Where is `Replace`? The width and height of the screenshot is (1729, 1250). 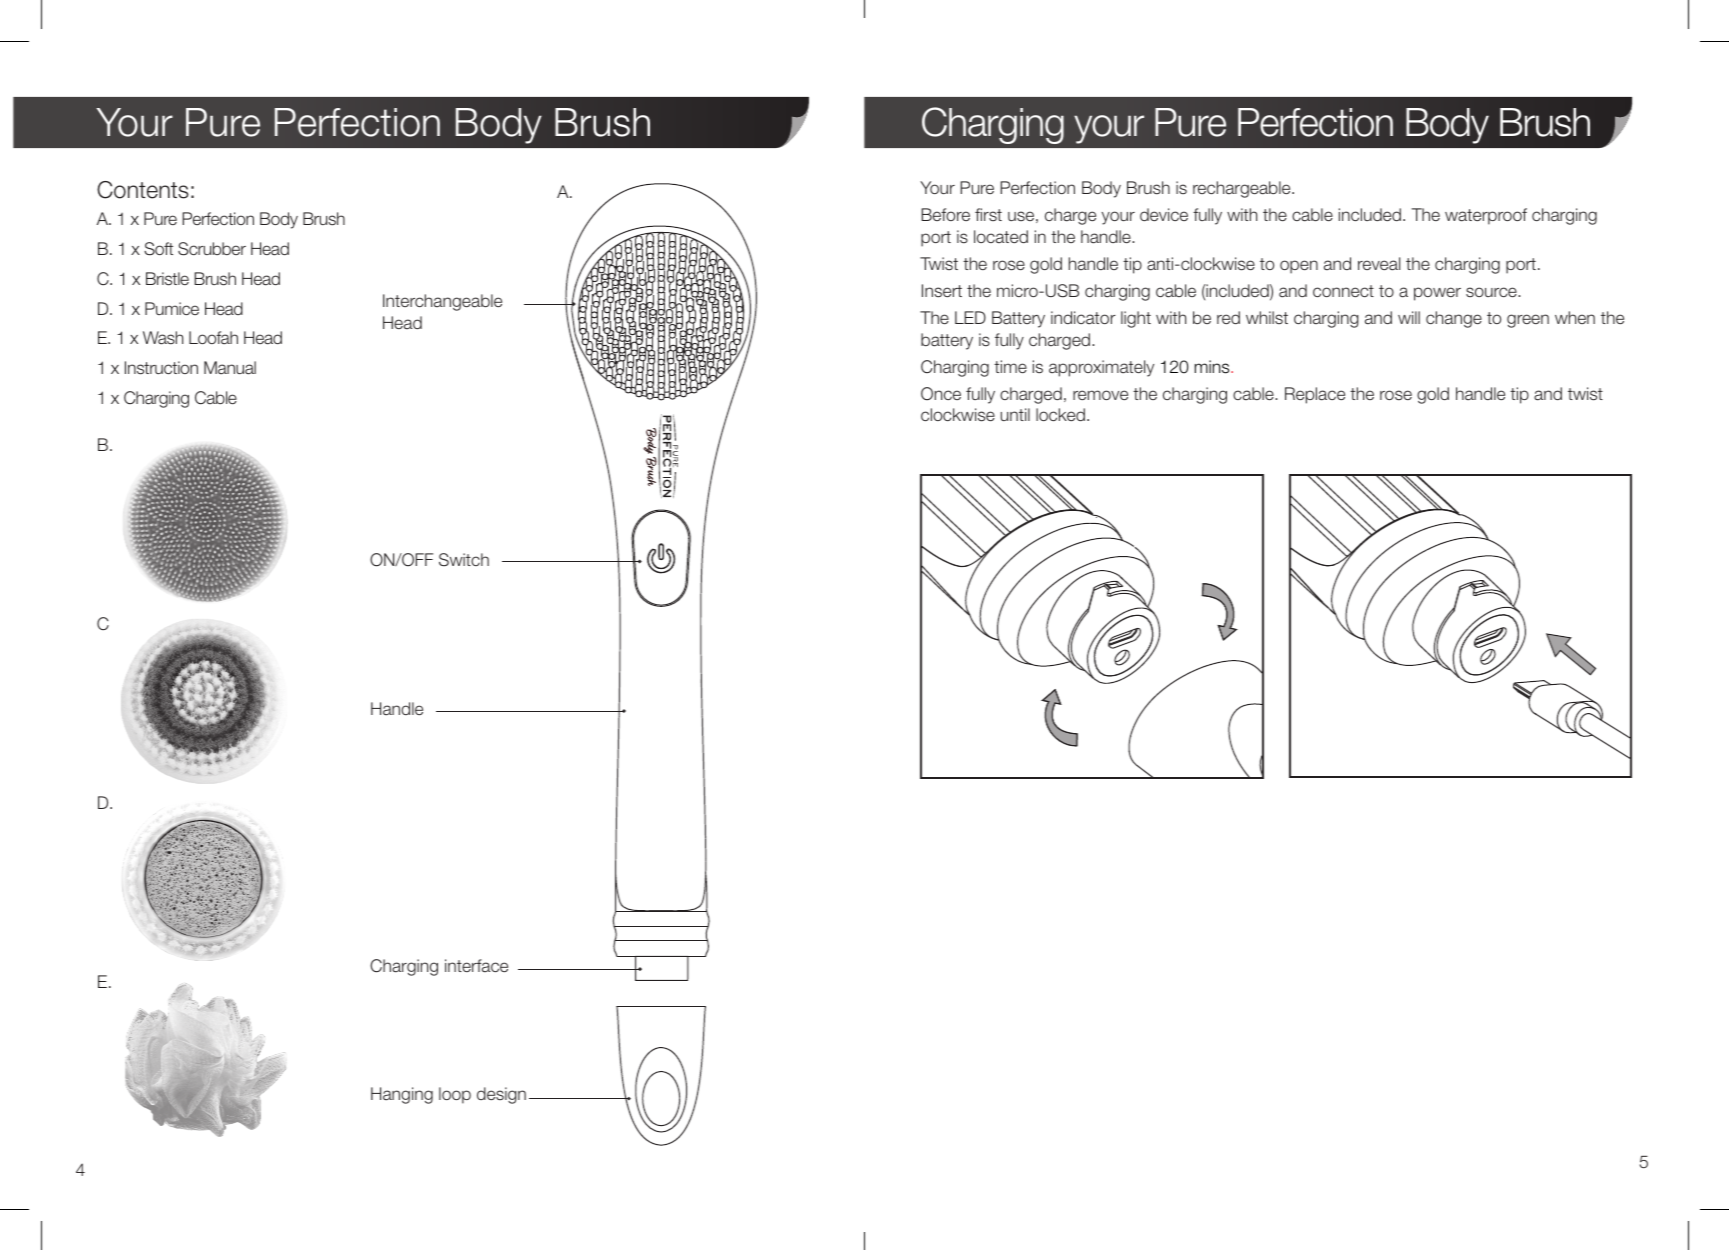
Replace is located at coordinates (1315, 395).
